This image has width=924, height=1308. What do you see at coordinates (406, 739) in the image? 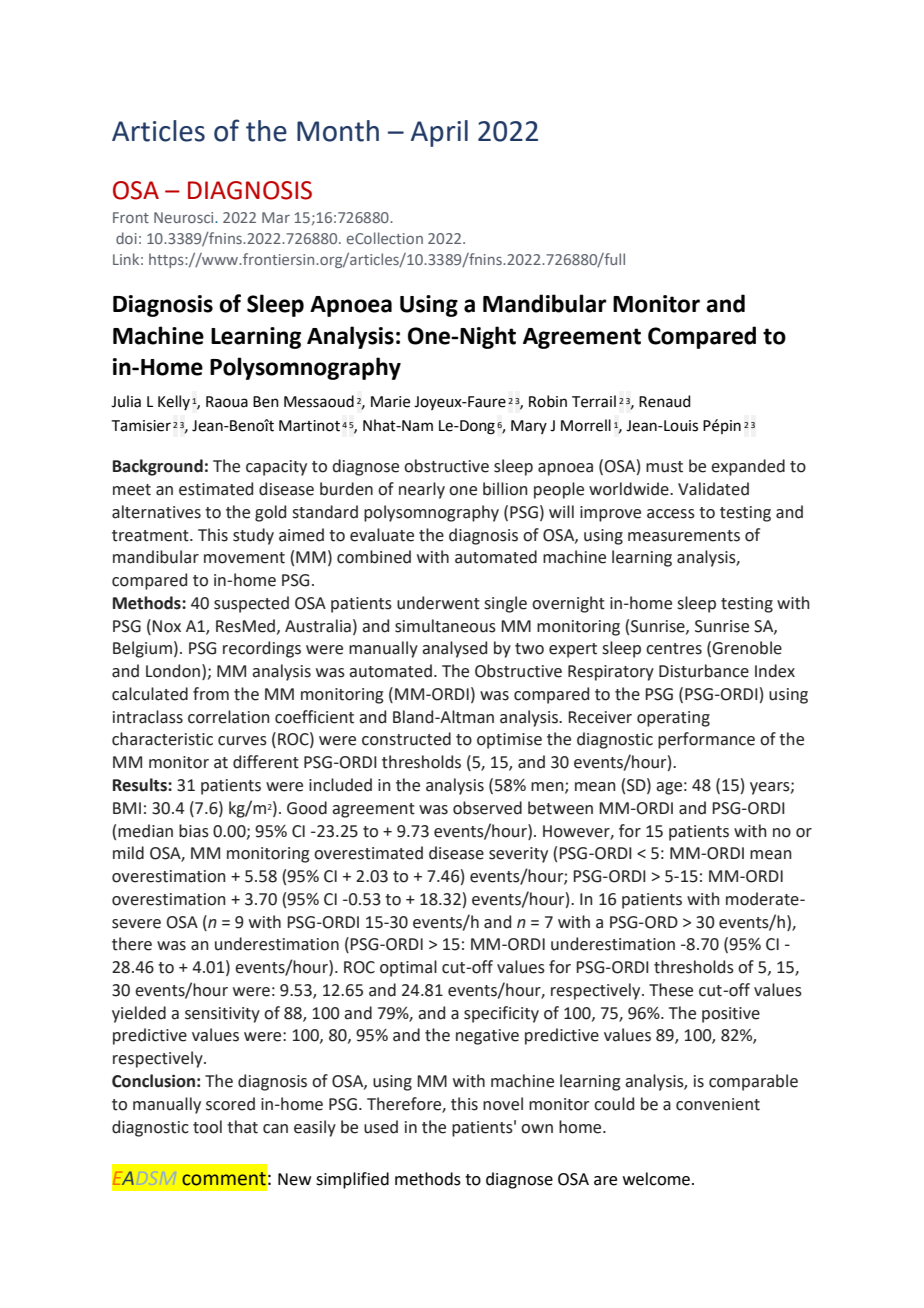
I see `constructed` at bounding box center [406, 739].
